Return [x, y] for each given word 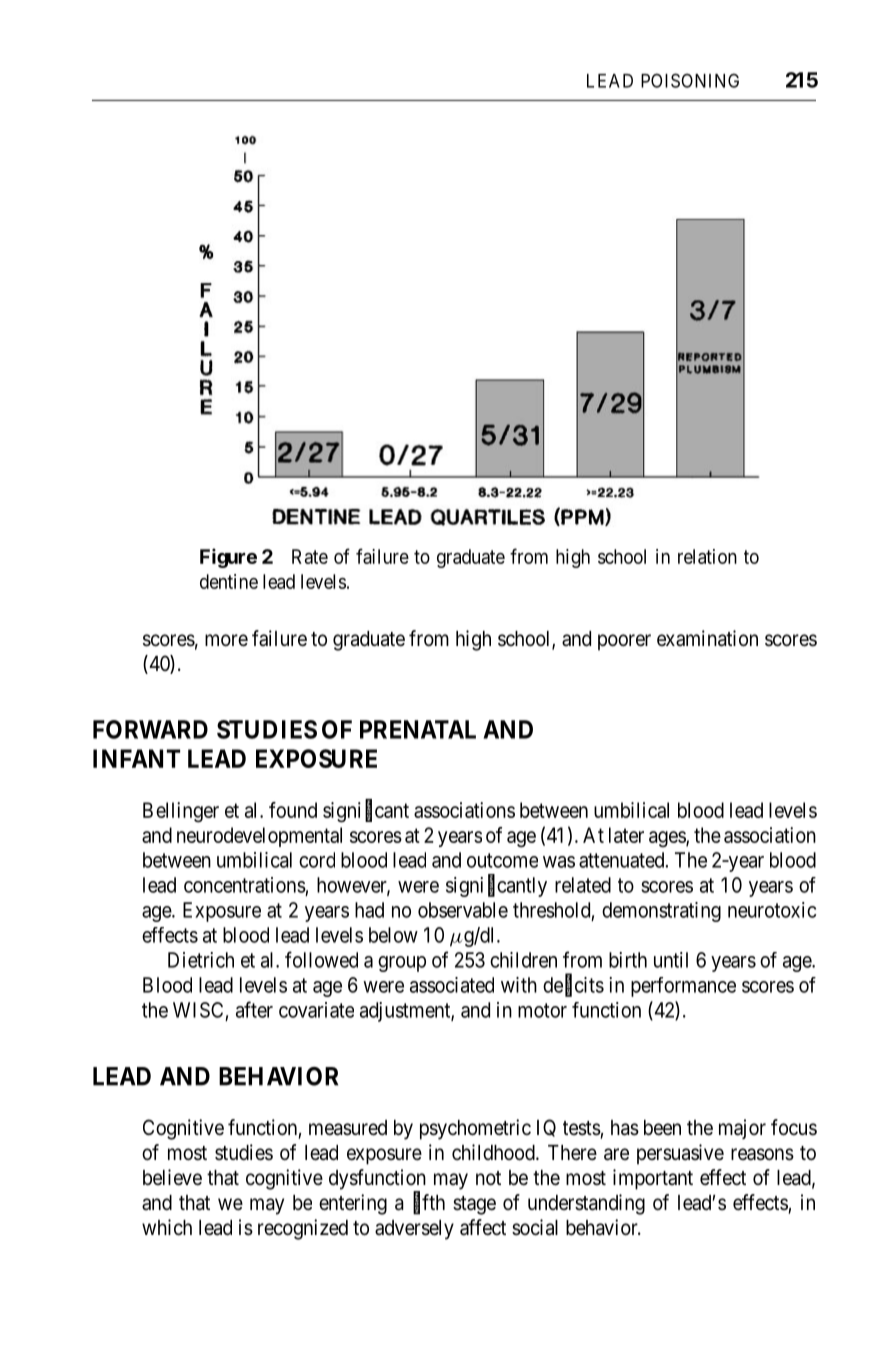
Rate [310, 556]
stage [474, 1205]
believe [172, 1177]
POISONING [690, 80]
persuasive [680, 1154]
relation [707, 556]
